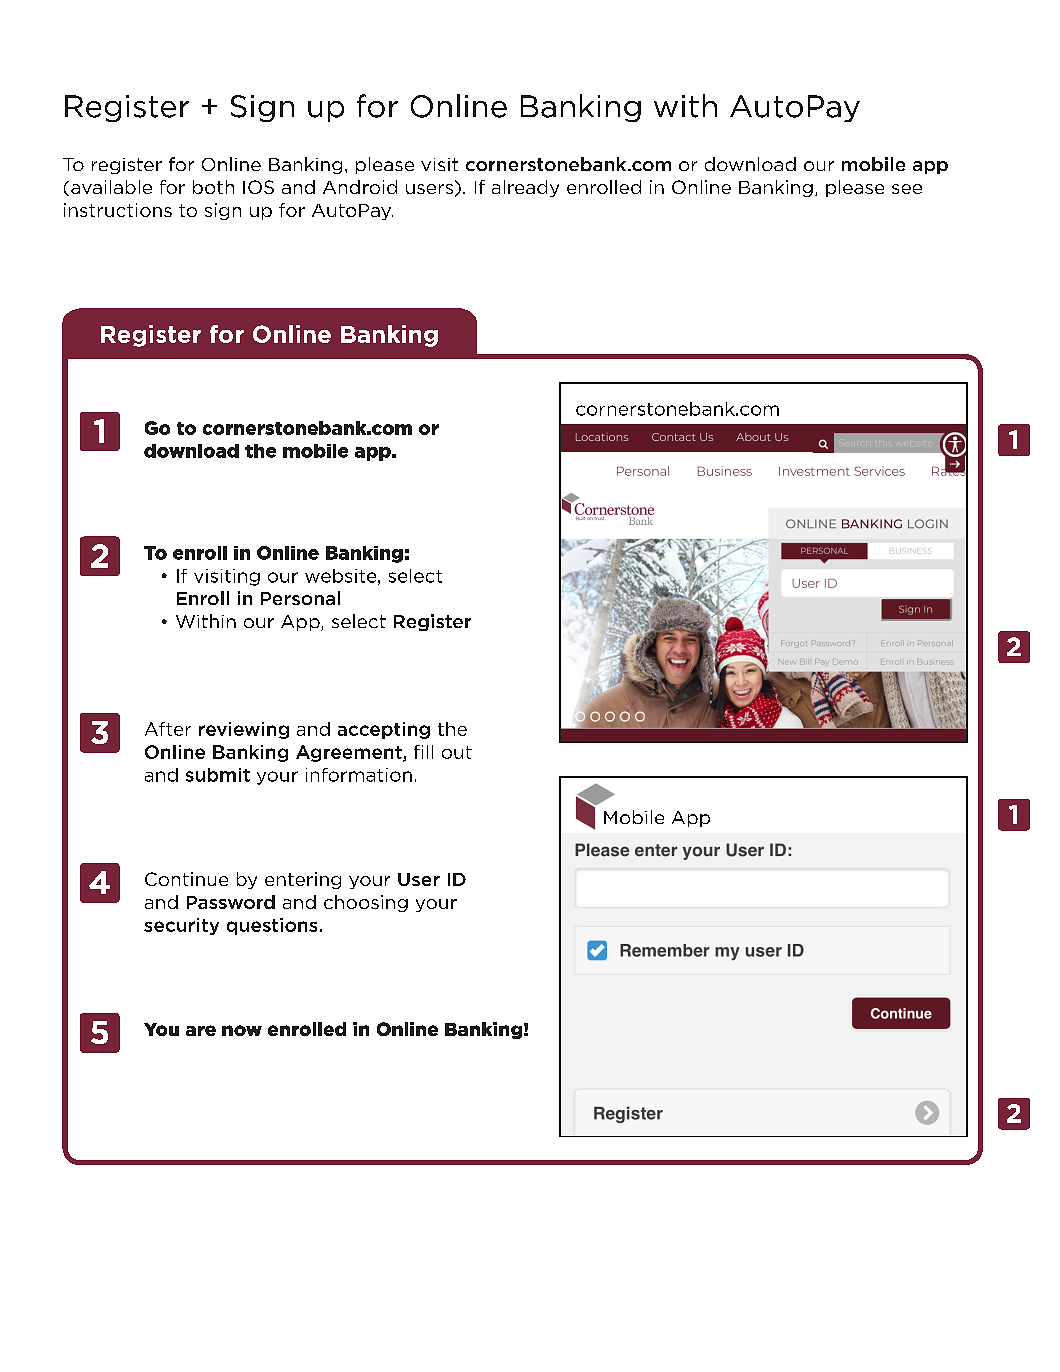  Describe the element at coordinates (359, 775) in the page. I see `information` at that location.
